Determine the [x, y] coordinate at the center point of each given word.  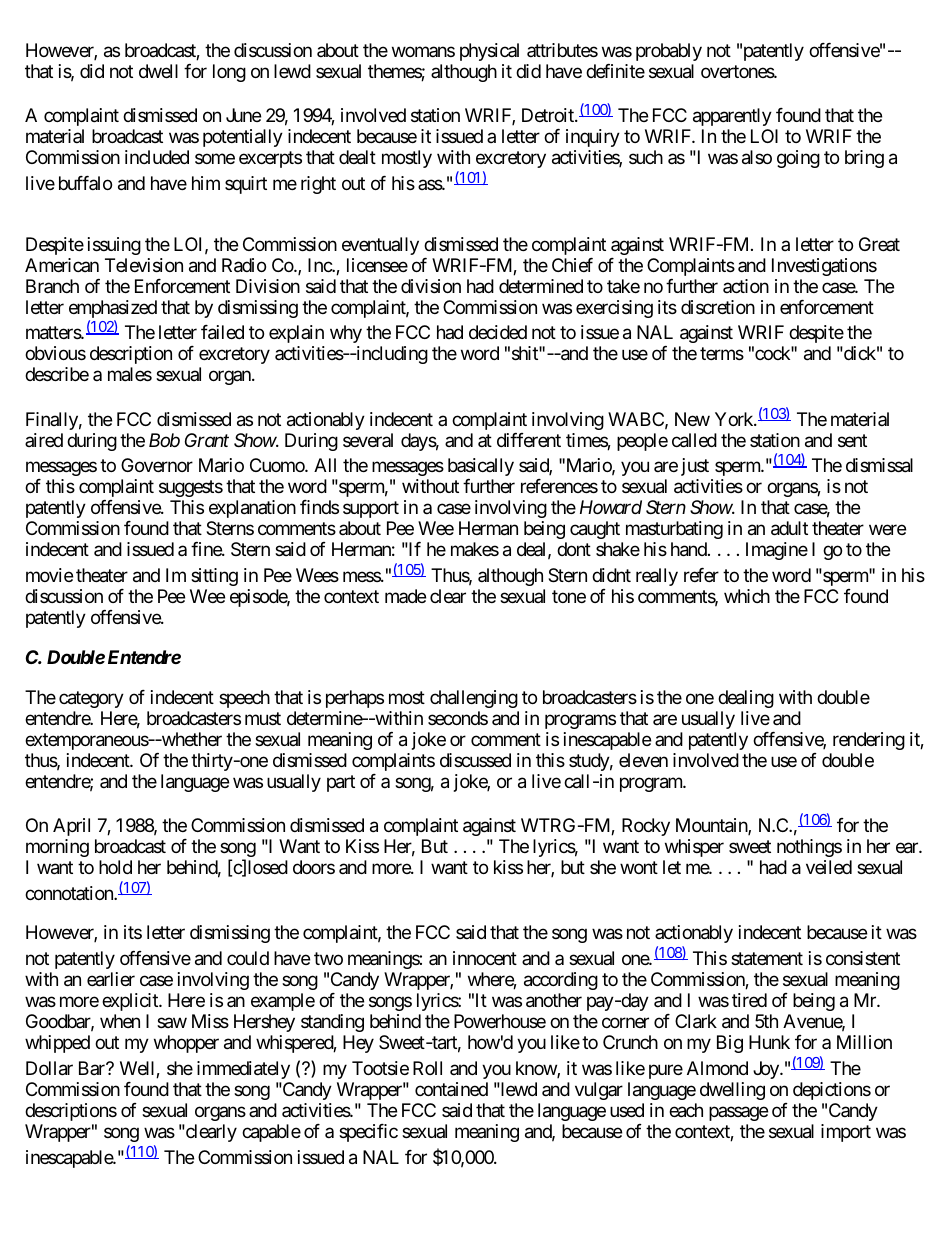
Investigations [824, 267]
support [371, 510]
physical [489, 52]
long [229, 73]
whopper [186, 1044]
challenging [474, 699]
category [91, 699]
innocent [485, 958]
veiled [829, 867]
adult [789, 528]
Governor [157, 465]
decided [498, 332]
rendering [869, 741]
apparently [732, 117]
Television [144, 265]
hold [115, 867]
